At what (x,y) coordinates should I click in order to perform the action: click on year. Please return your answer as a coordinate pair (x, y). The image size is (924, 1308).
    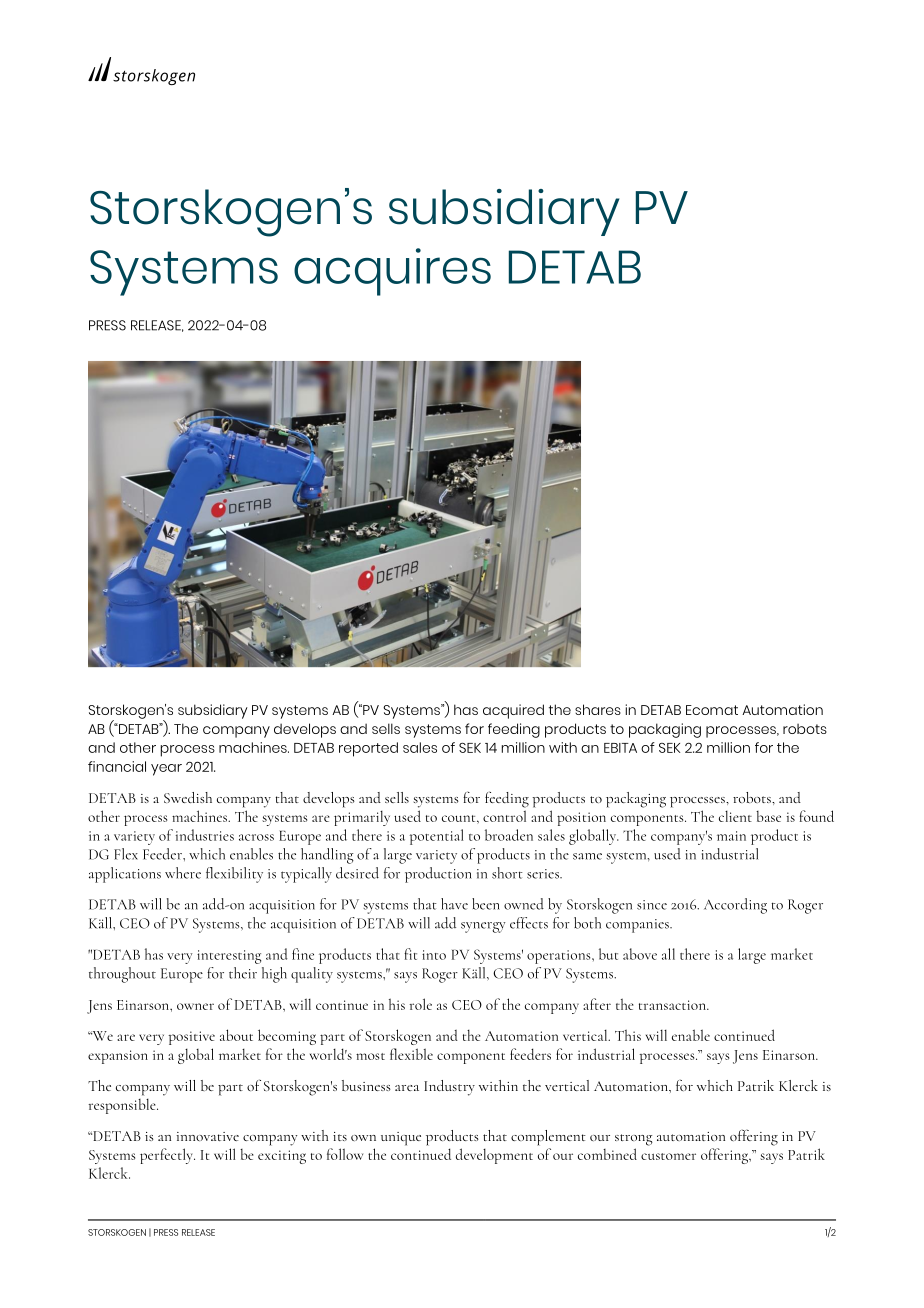
    Looking at the image, I should click on (166, 770).
